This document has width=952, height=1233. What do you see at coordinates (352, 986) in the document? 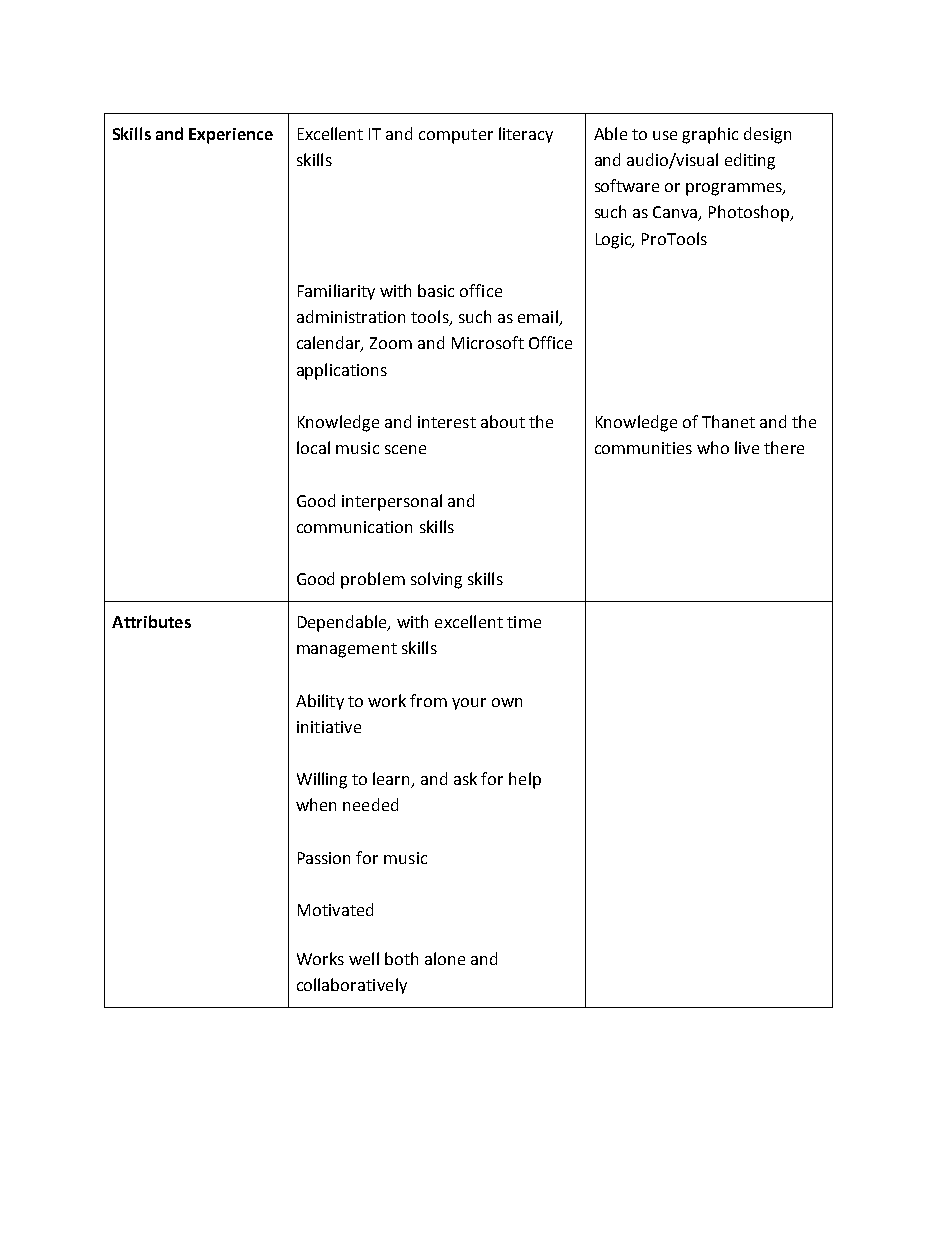
I see `collaboratively` at bounding box center [352, 986].
